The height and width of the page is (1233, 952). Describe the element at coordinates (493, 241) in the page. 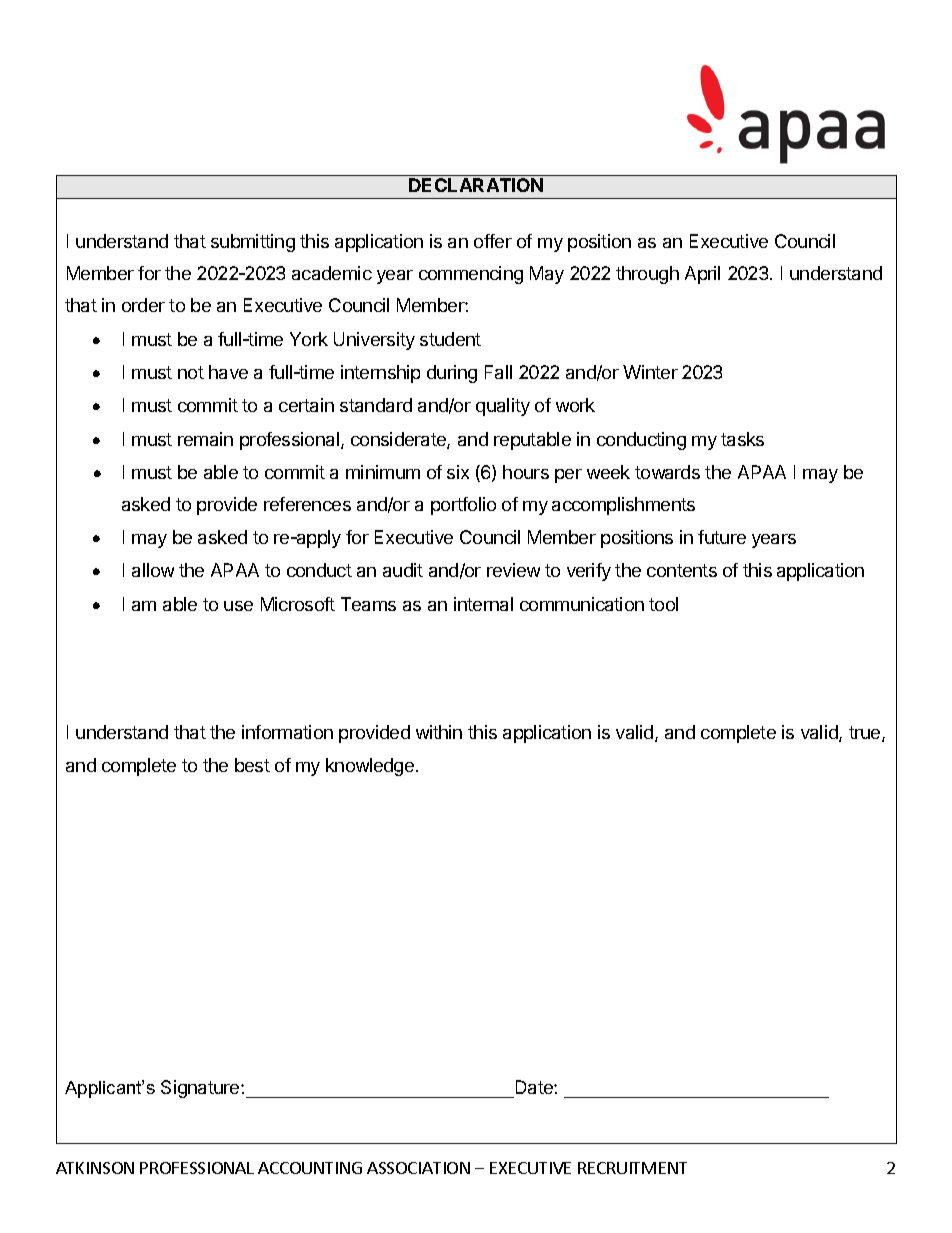

I see `offer` at that location.
